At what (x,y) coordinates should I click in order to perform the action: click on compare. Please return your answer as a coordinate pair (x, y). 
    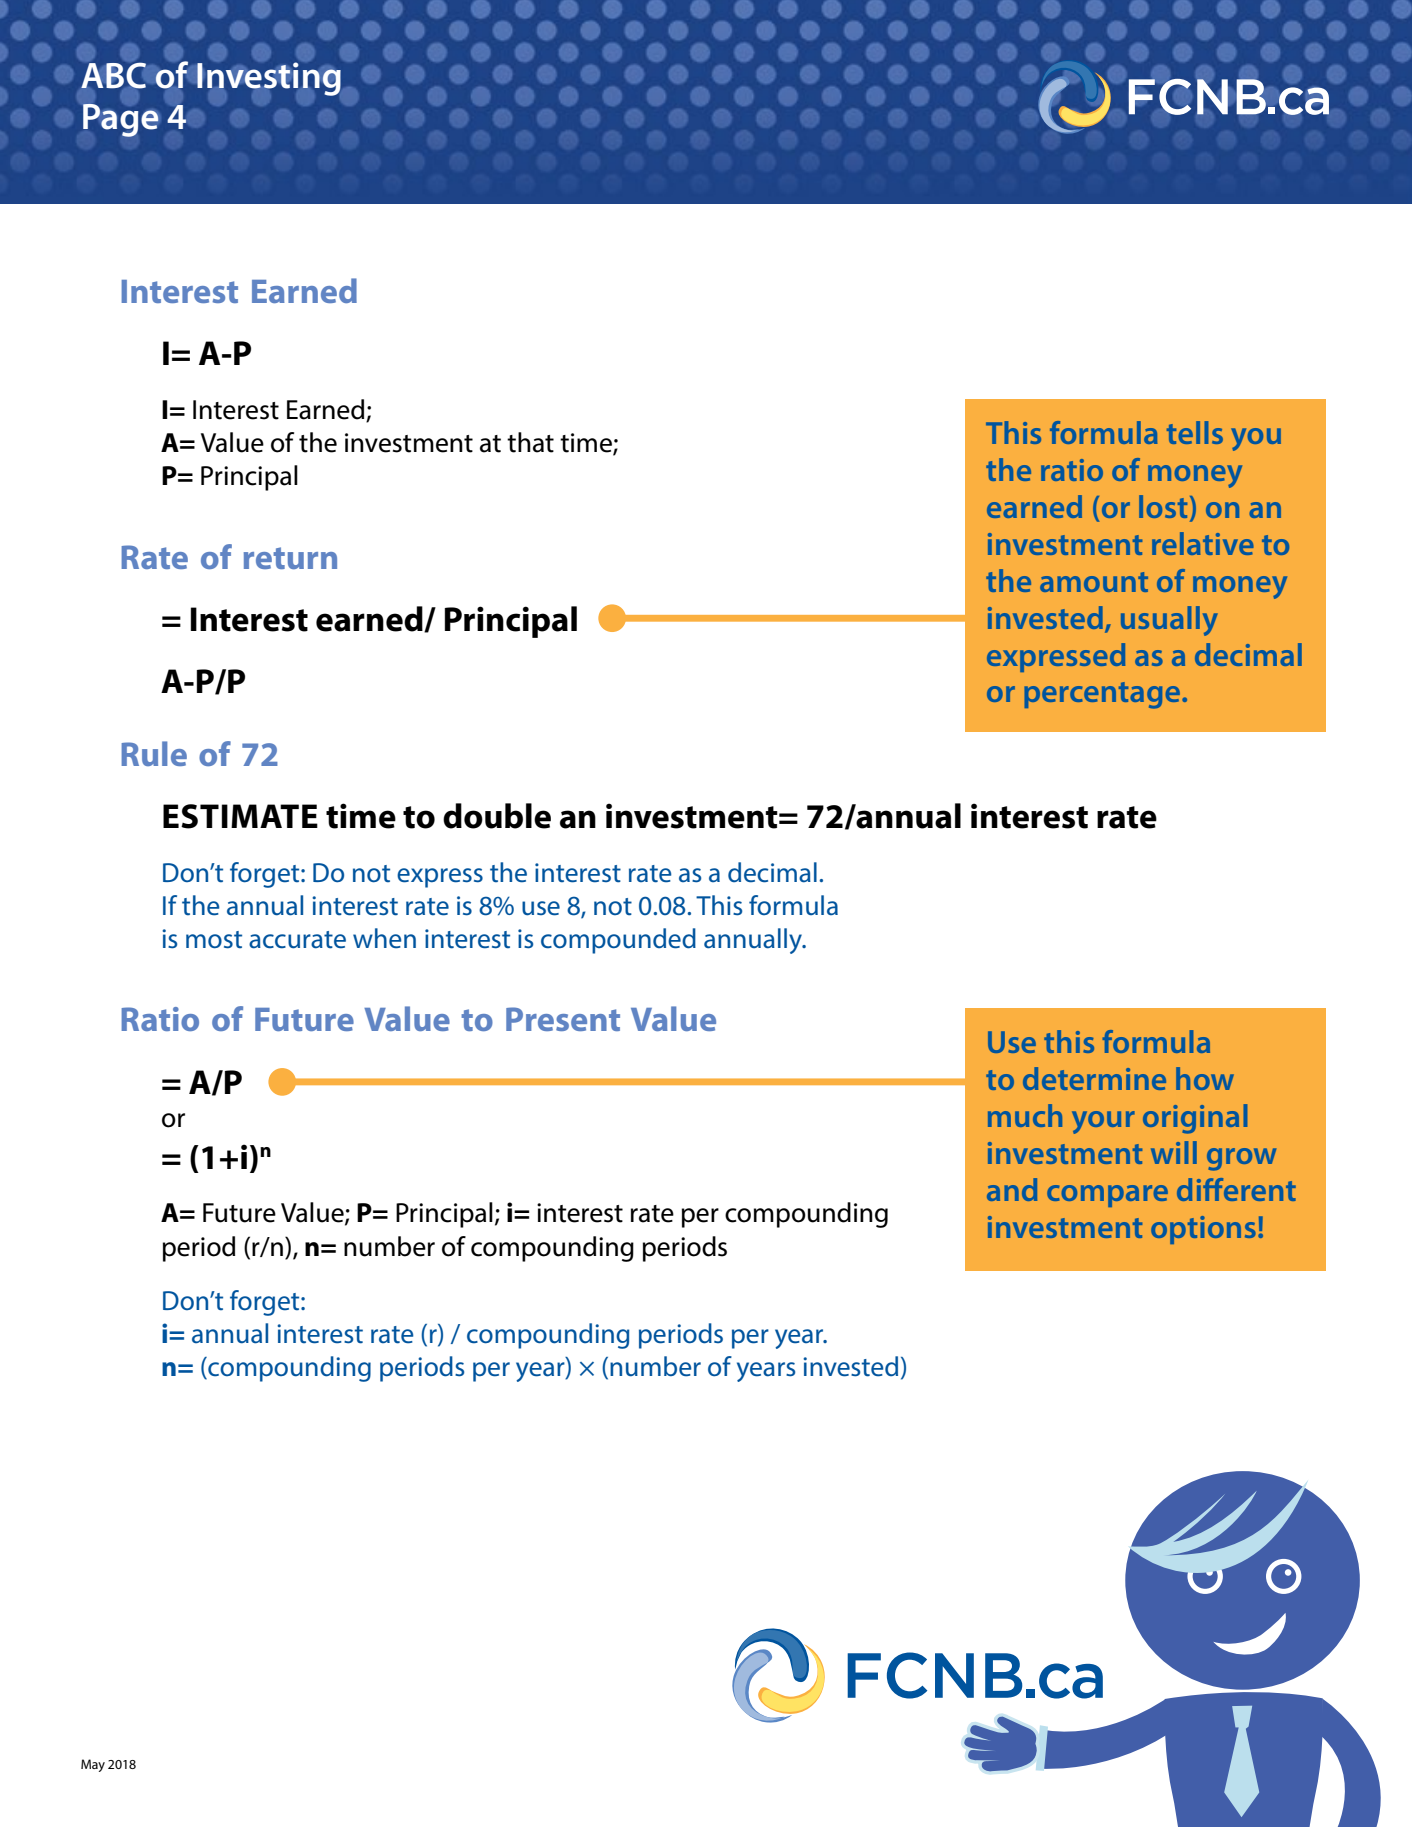
    Looking at the image, I should click on (1107, 1196).
